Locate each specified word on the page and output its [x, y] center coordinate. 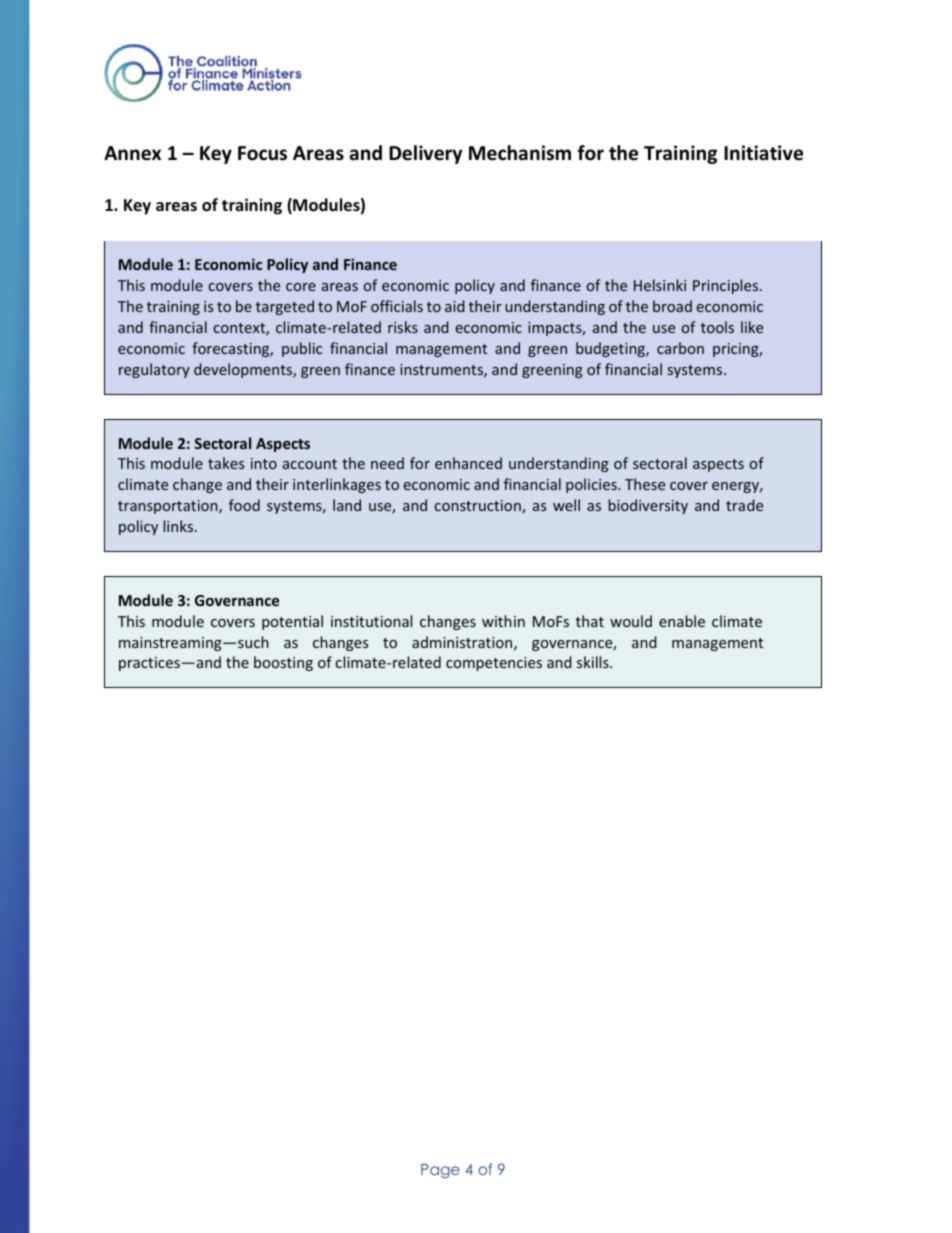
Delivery [426, 154]
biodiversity [648, 506]
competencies [494, 664]
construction [479, 507]
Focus [262, 153]
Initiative [763, 153]
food [244, 505]
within [503, 621]
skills [594, 662]
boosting [283, 663]
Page [440, 1171]
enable [682, 621]
